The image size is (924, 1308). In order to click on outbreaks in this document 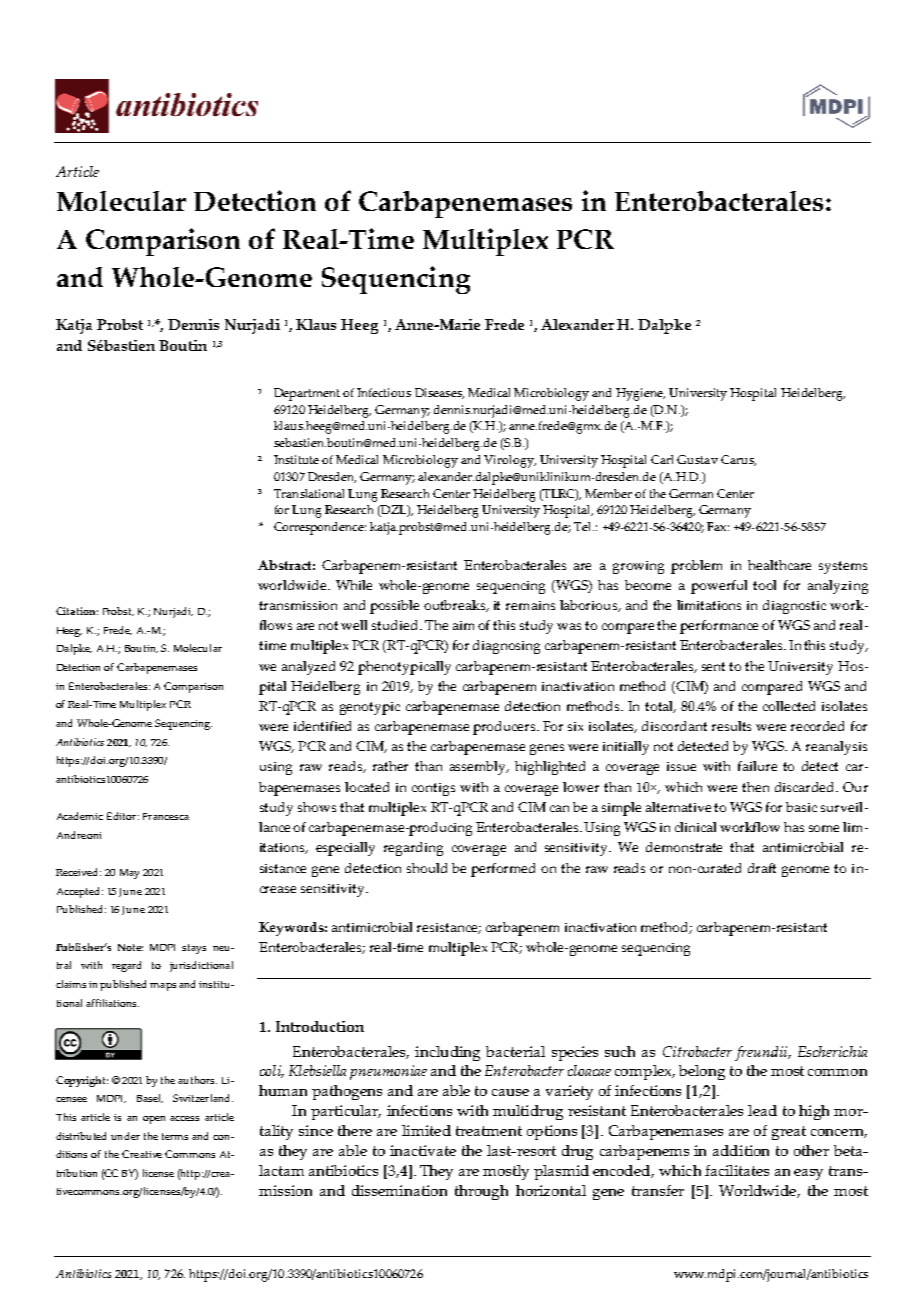, I will do `click(456, 606)`.
